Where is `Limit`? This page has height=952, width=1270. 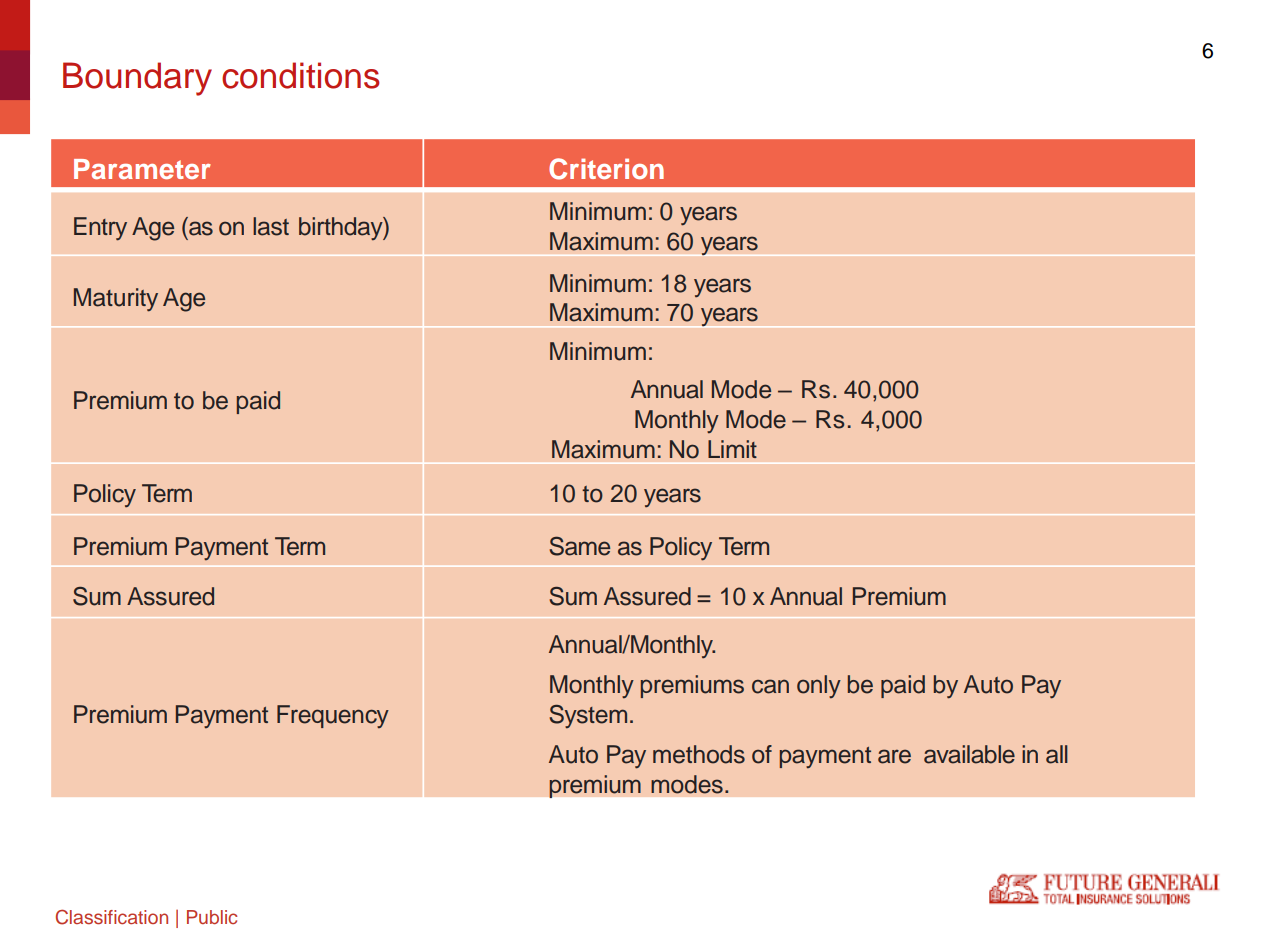
Limit is located at coordinates (732, 449).
